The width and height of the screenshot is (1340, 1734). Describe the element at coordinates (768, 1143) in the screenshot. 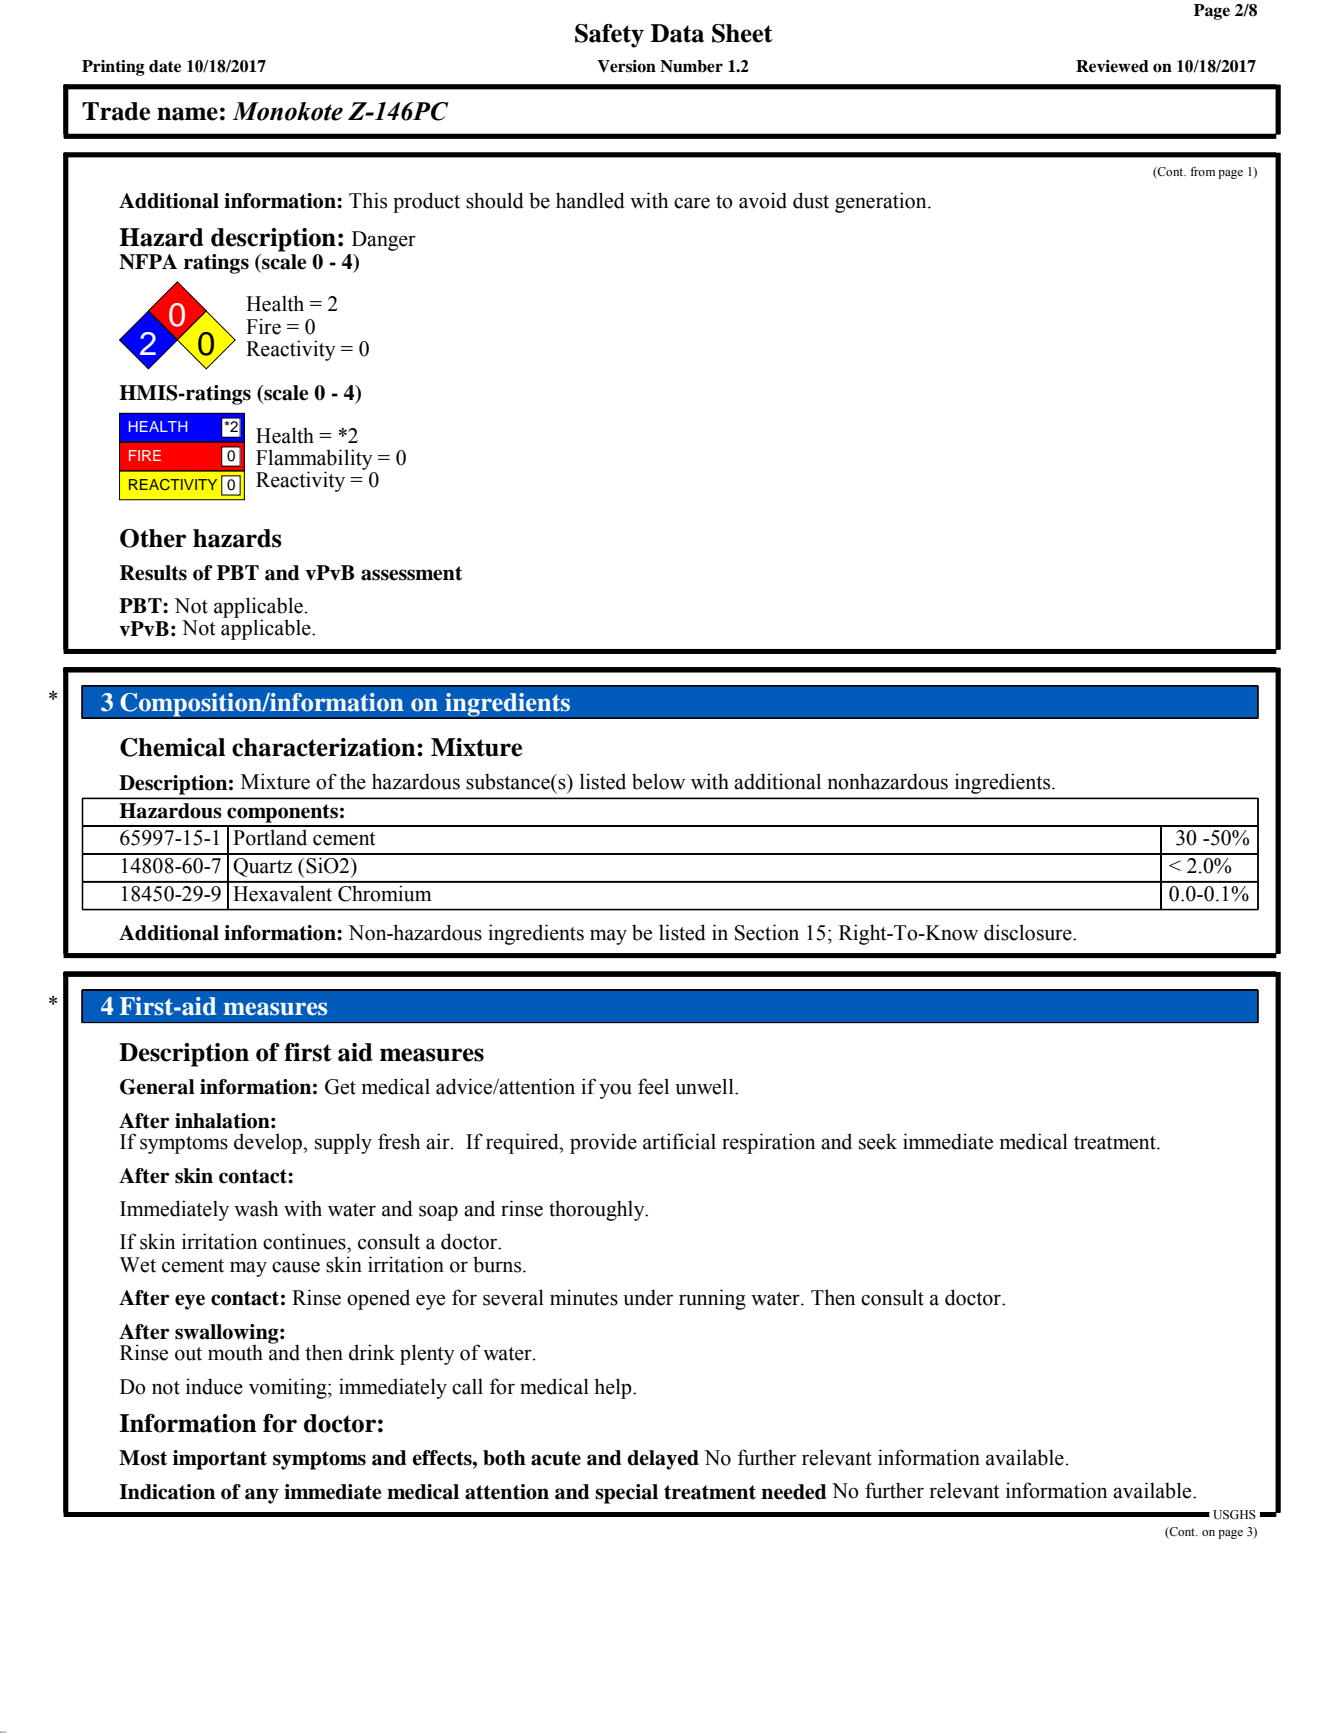

I see `respiration` at that location.
